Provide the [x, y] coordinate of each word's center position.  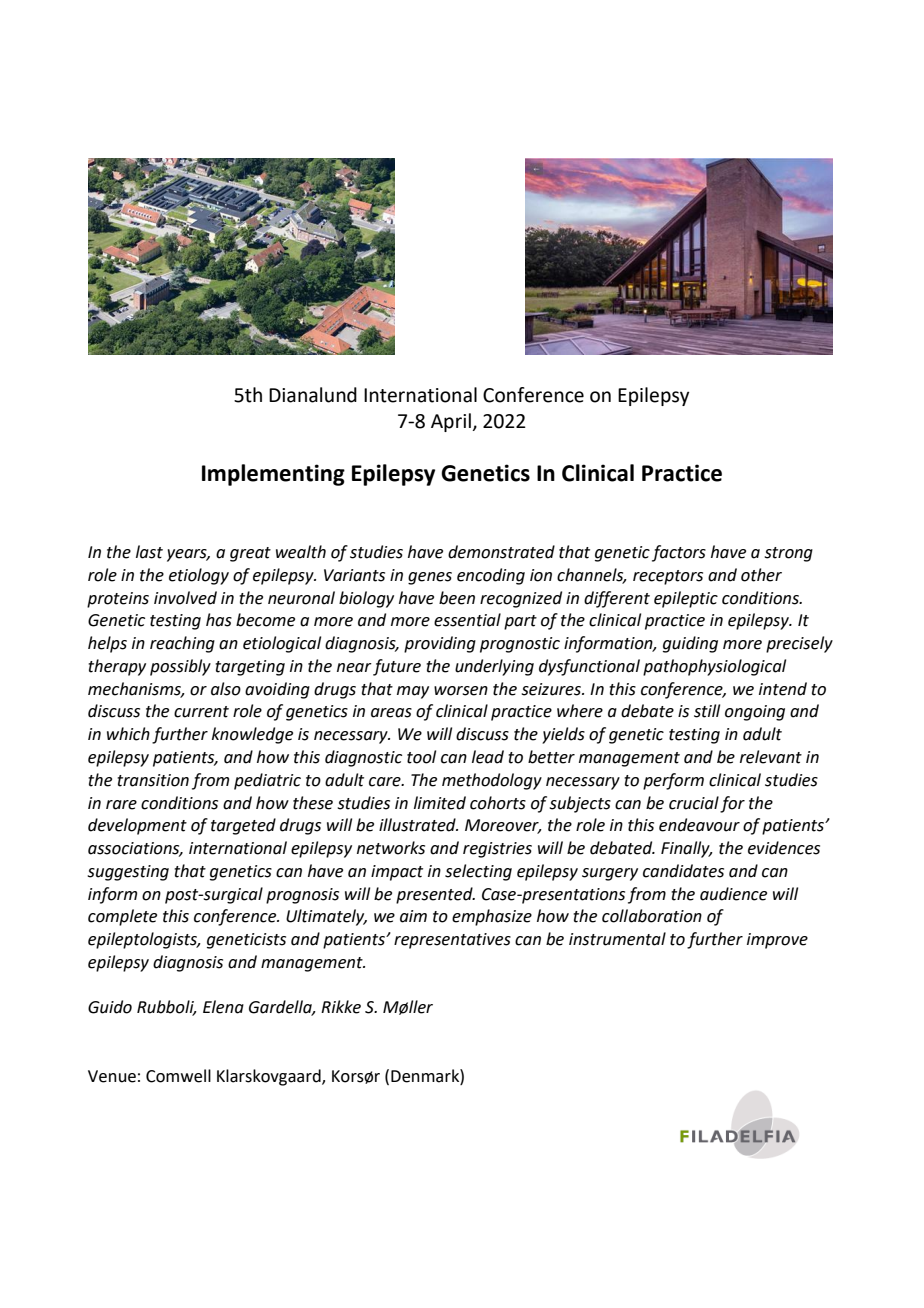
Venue [112, 1076]
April [451, 422]
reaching [182, 644]
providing [440, 644]
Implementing [273, 475]
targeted [243, 826]
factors [679, 553]
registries [497, 850]
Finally [686, 849]
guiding [690, 644]
